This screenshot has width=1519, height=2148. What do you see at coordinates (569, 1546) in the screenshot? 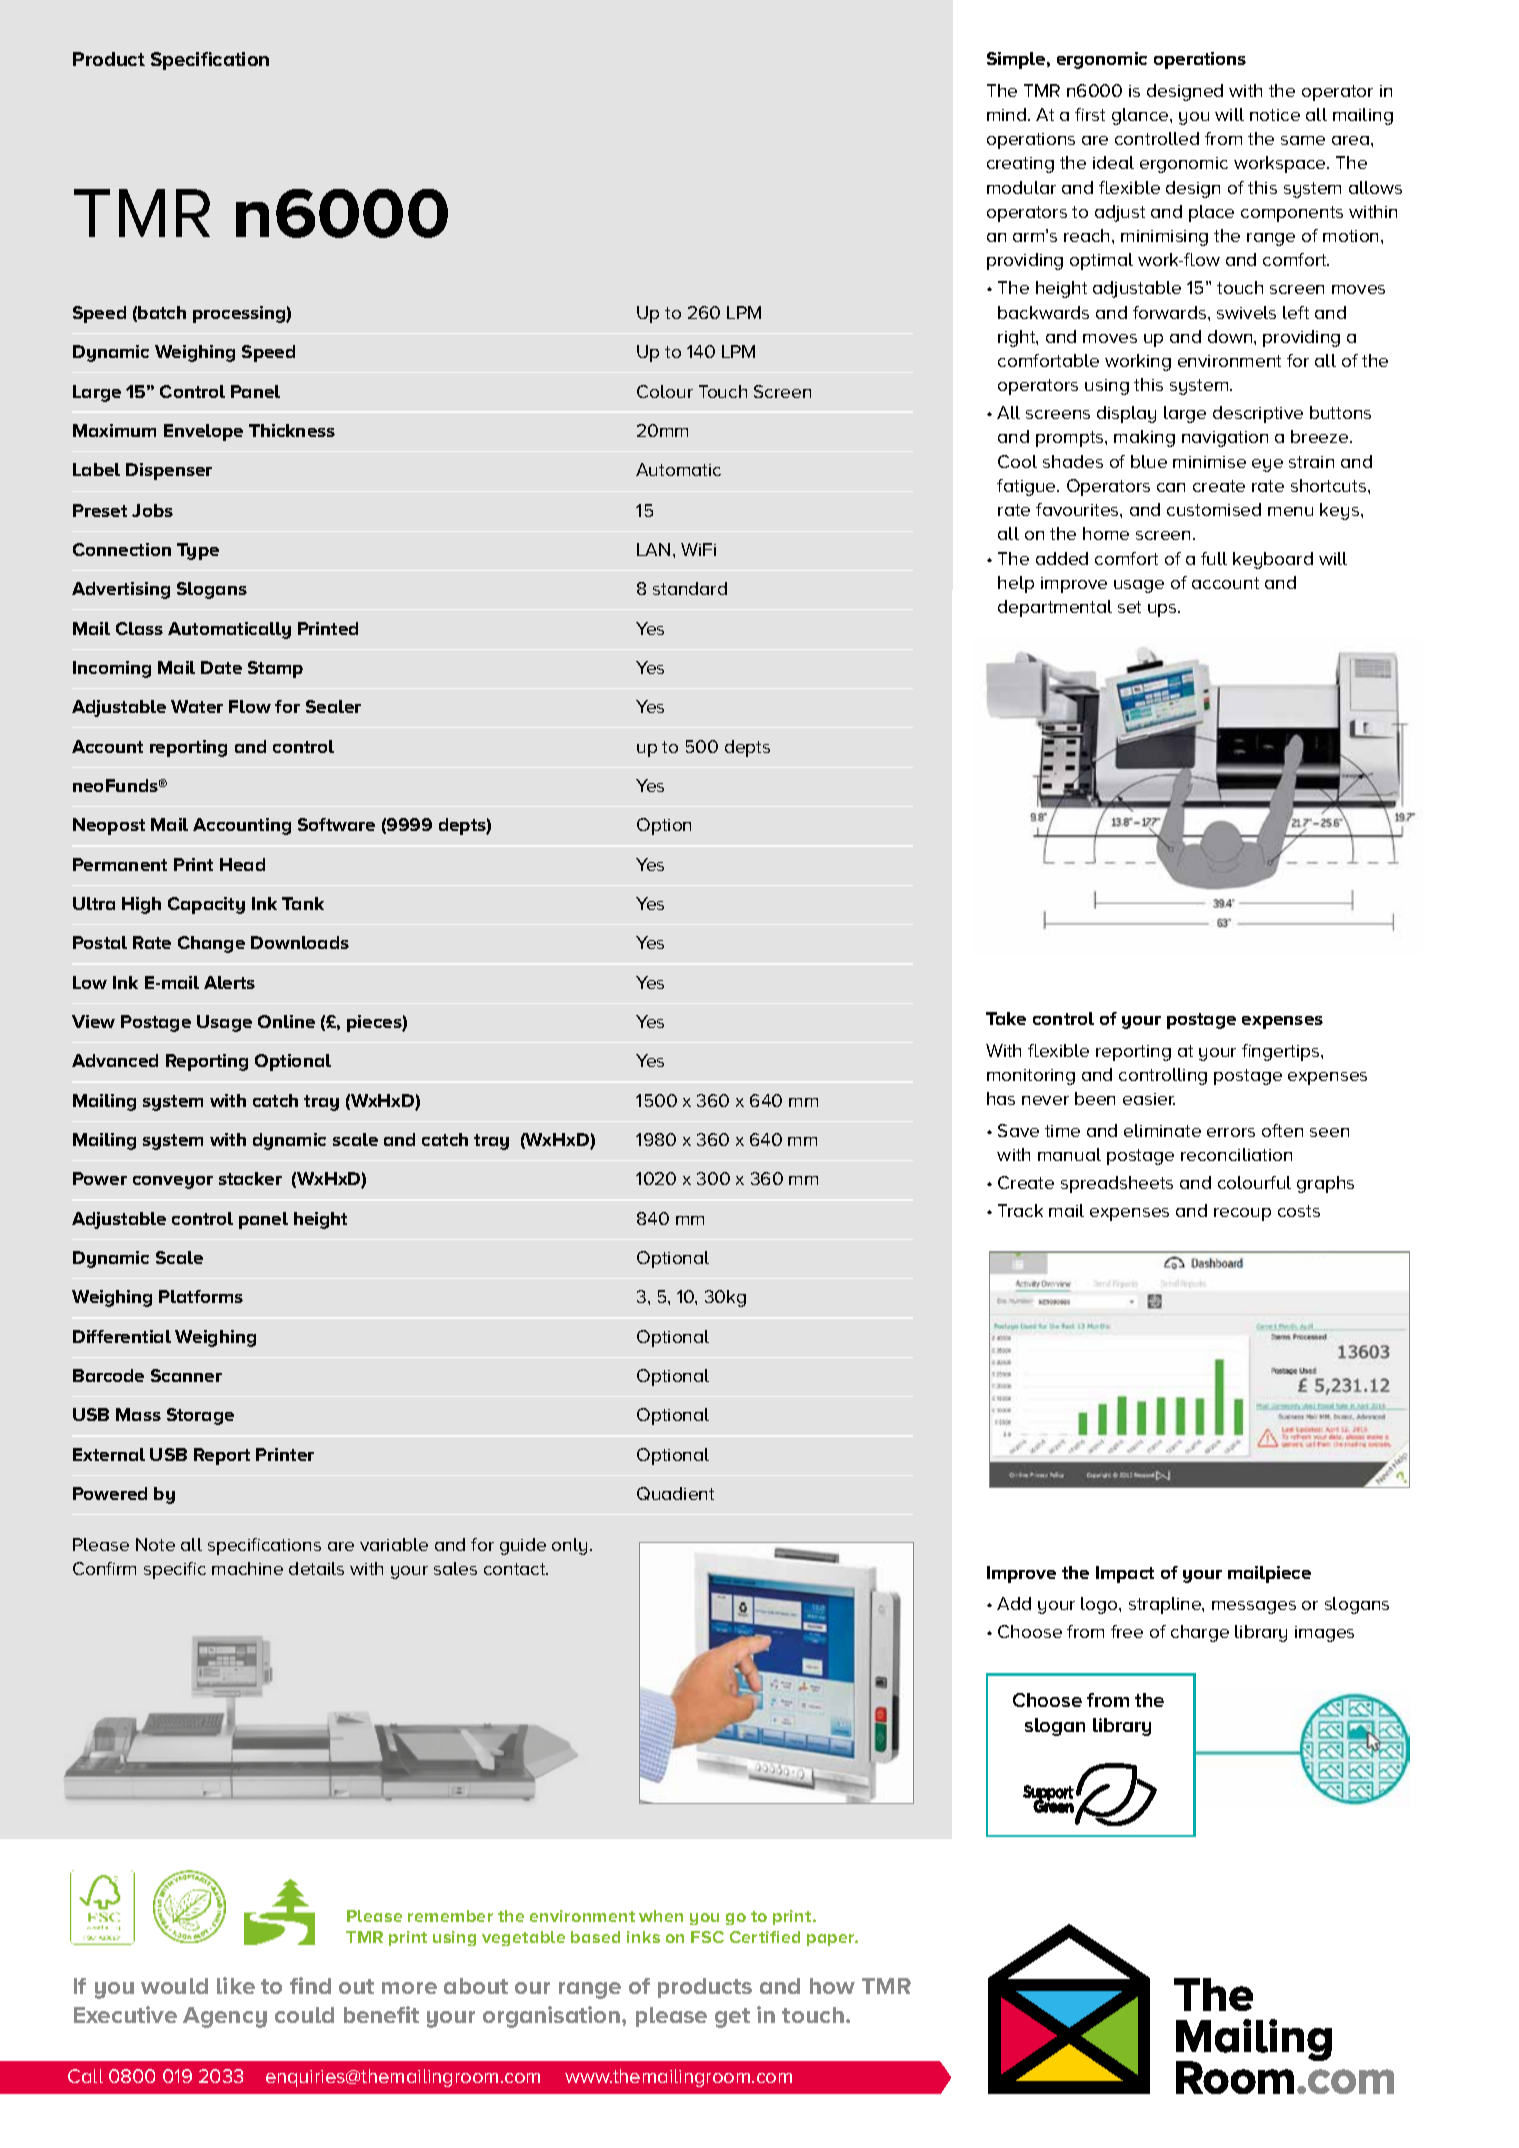
I see `only` at bounding box center [569, 1546].
